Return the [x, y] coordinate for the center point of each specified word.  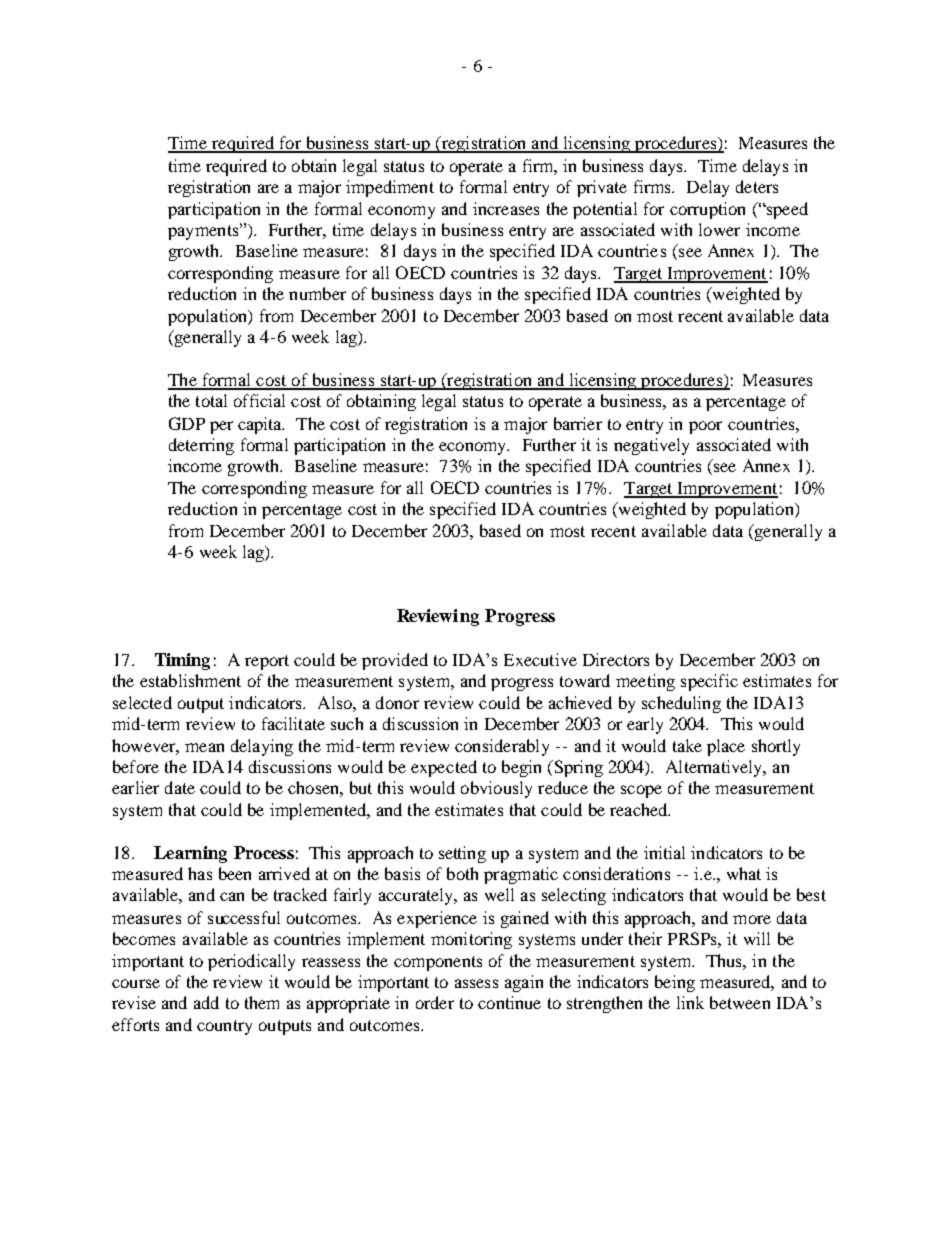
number [317, 293]
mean [204, 747]
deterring [201, 446]
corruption [707, 210]
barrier [578, 423]
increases [506, 208]
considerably [502, 747]
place [726, 747]
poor [705, 427]
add [206, 1002]
